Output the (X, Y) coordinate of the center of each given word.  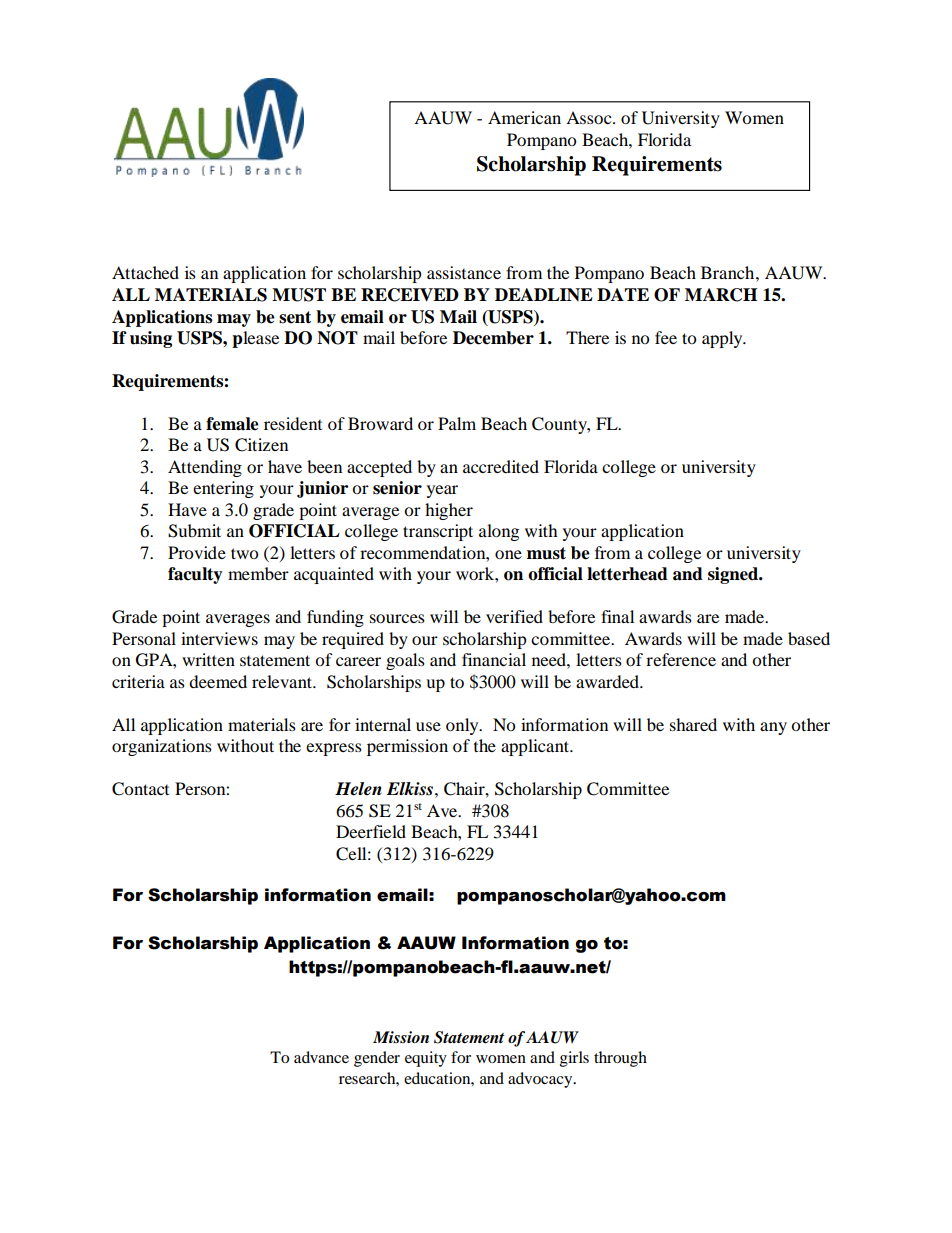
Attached (145, 272)
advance (321, 1057)
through (620, 1059)
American (524, 117)
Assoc (590, 117)
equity (426, 1059)
